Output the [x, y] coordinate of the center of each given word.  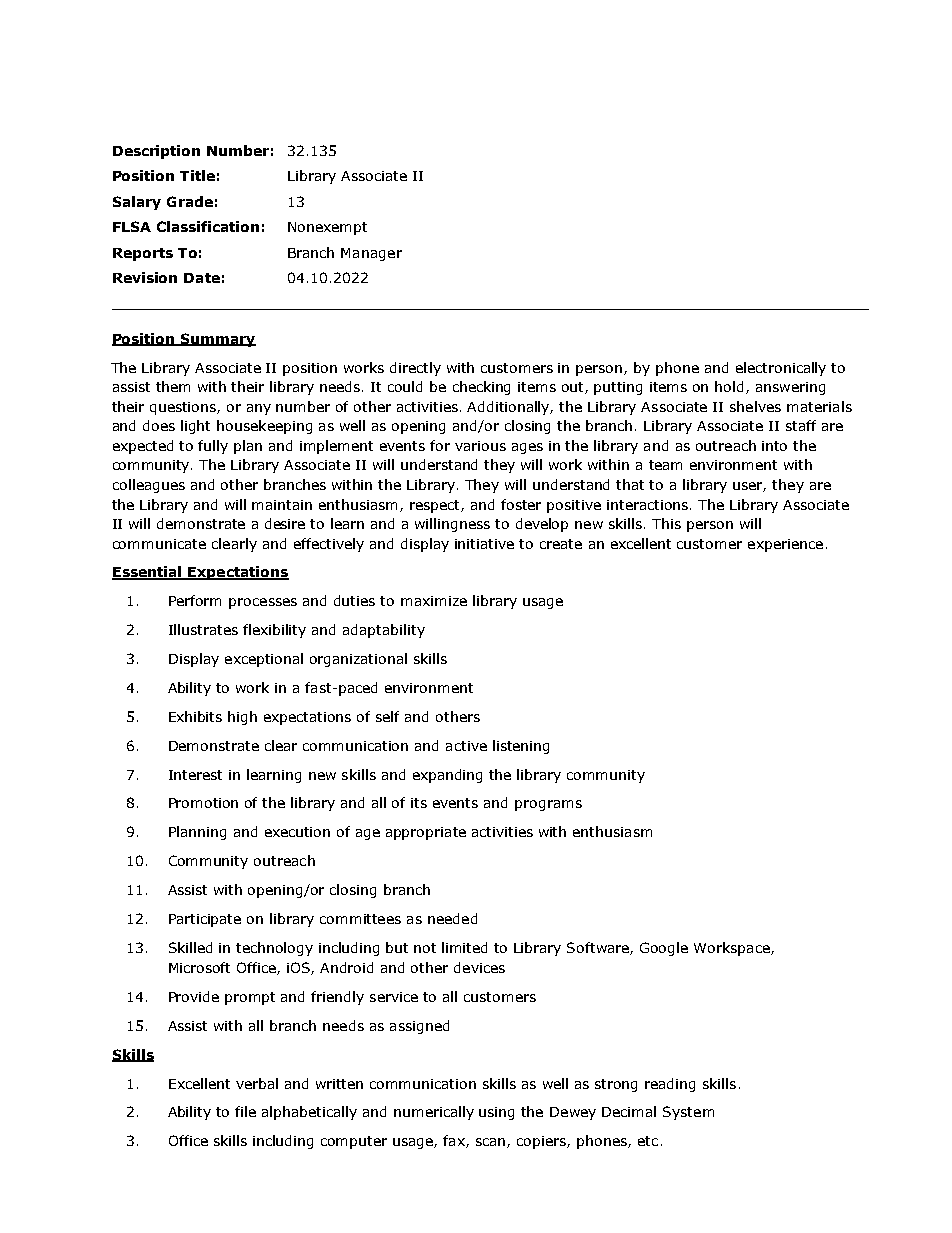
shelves [755, 406]
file [245, 1111]
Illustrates [203, 629]
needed [452, 918]
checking [481, 388]
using [496, 1113]
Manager [371, 254]
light [195, 427]
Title [197, 175]
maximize [434, 601]
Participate [205, 920]
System [688, 1113]
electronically [781, 369]
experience [785, 545]
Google [664, 949]
